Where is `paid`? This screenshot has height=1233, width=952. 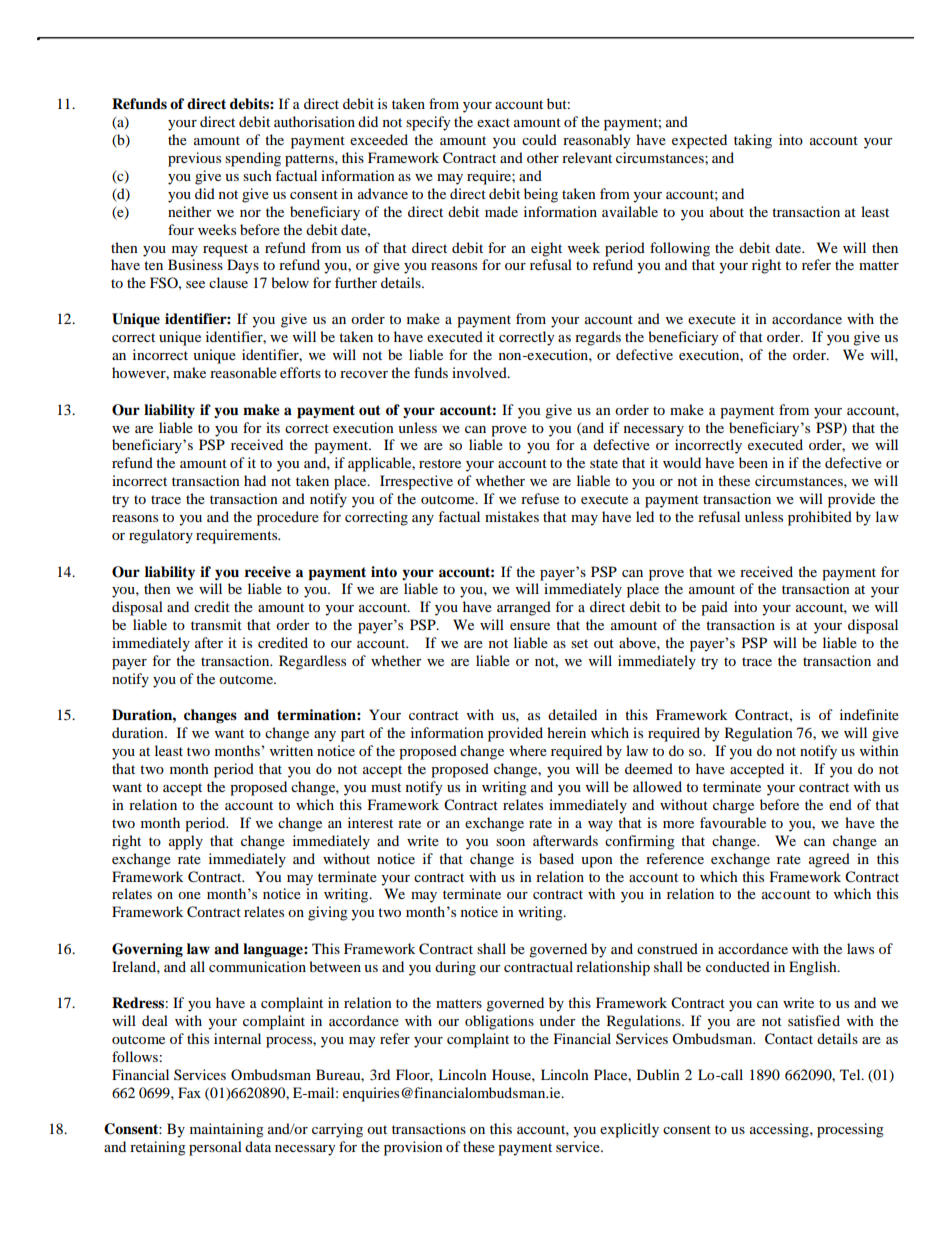 paid is located at coordinates (714, 608).
